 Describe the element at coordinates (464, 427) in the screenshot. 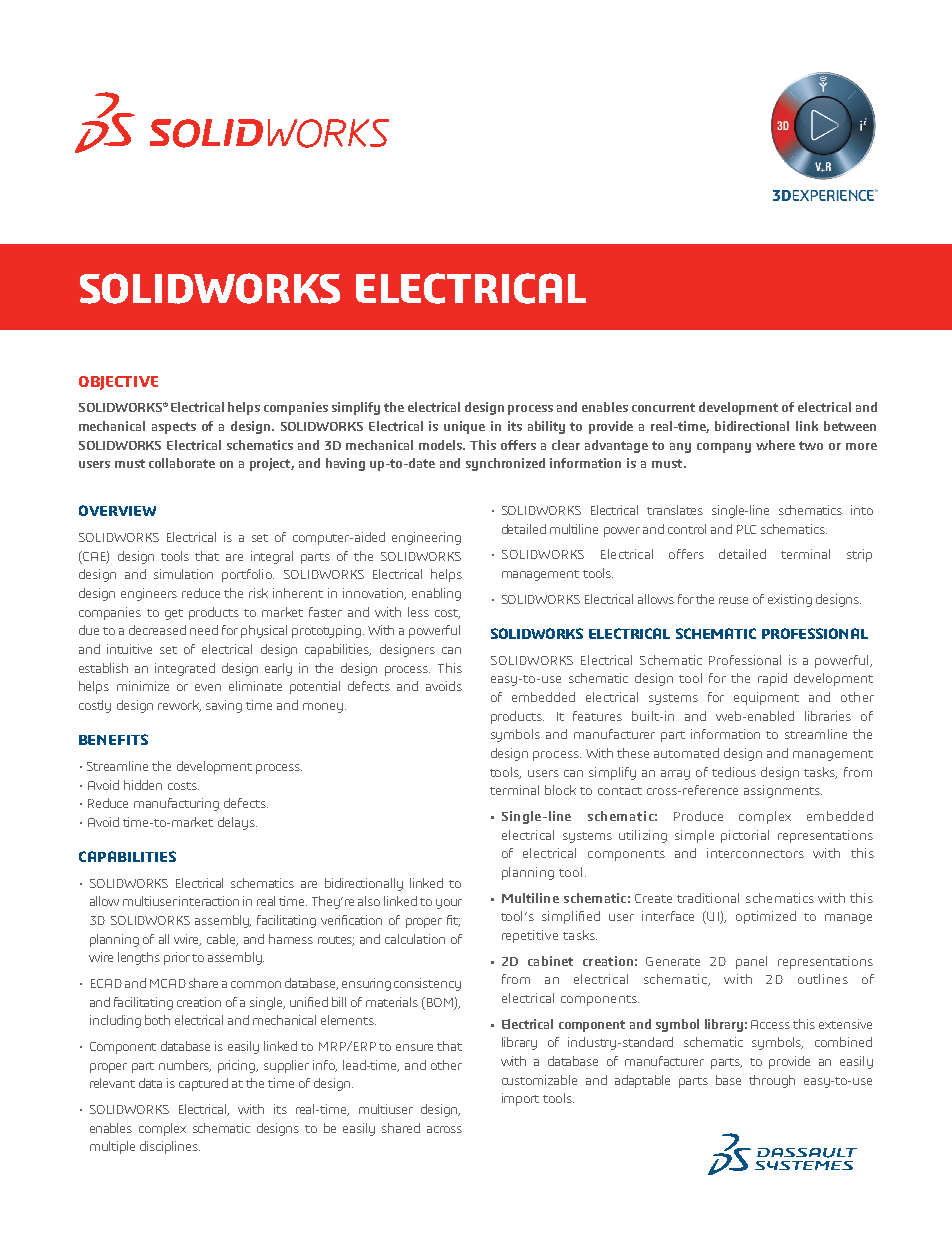

I see `unique` at that location.
